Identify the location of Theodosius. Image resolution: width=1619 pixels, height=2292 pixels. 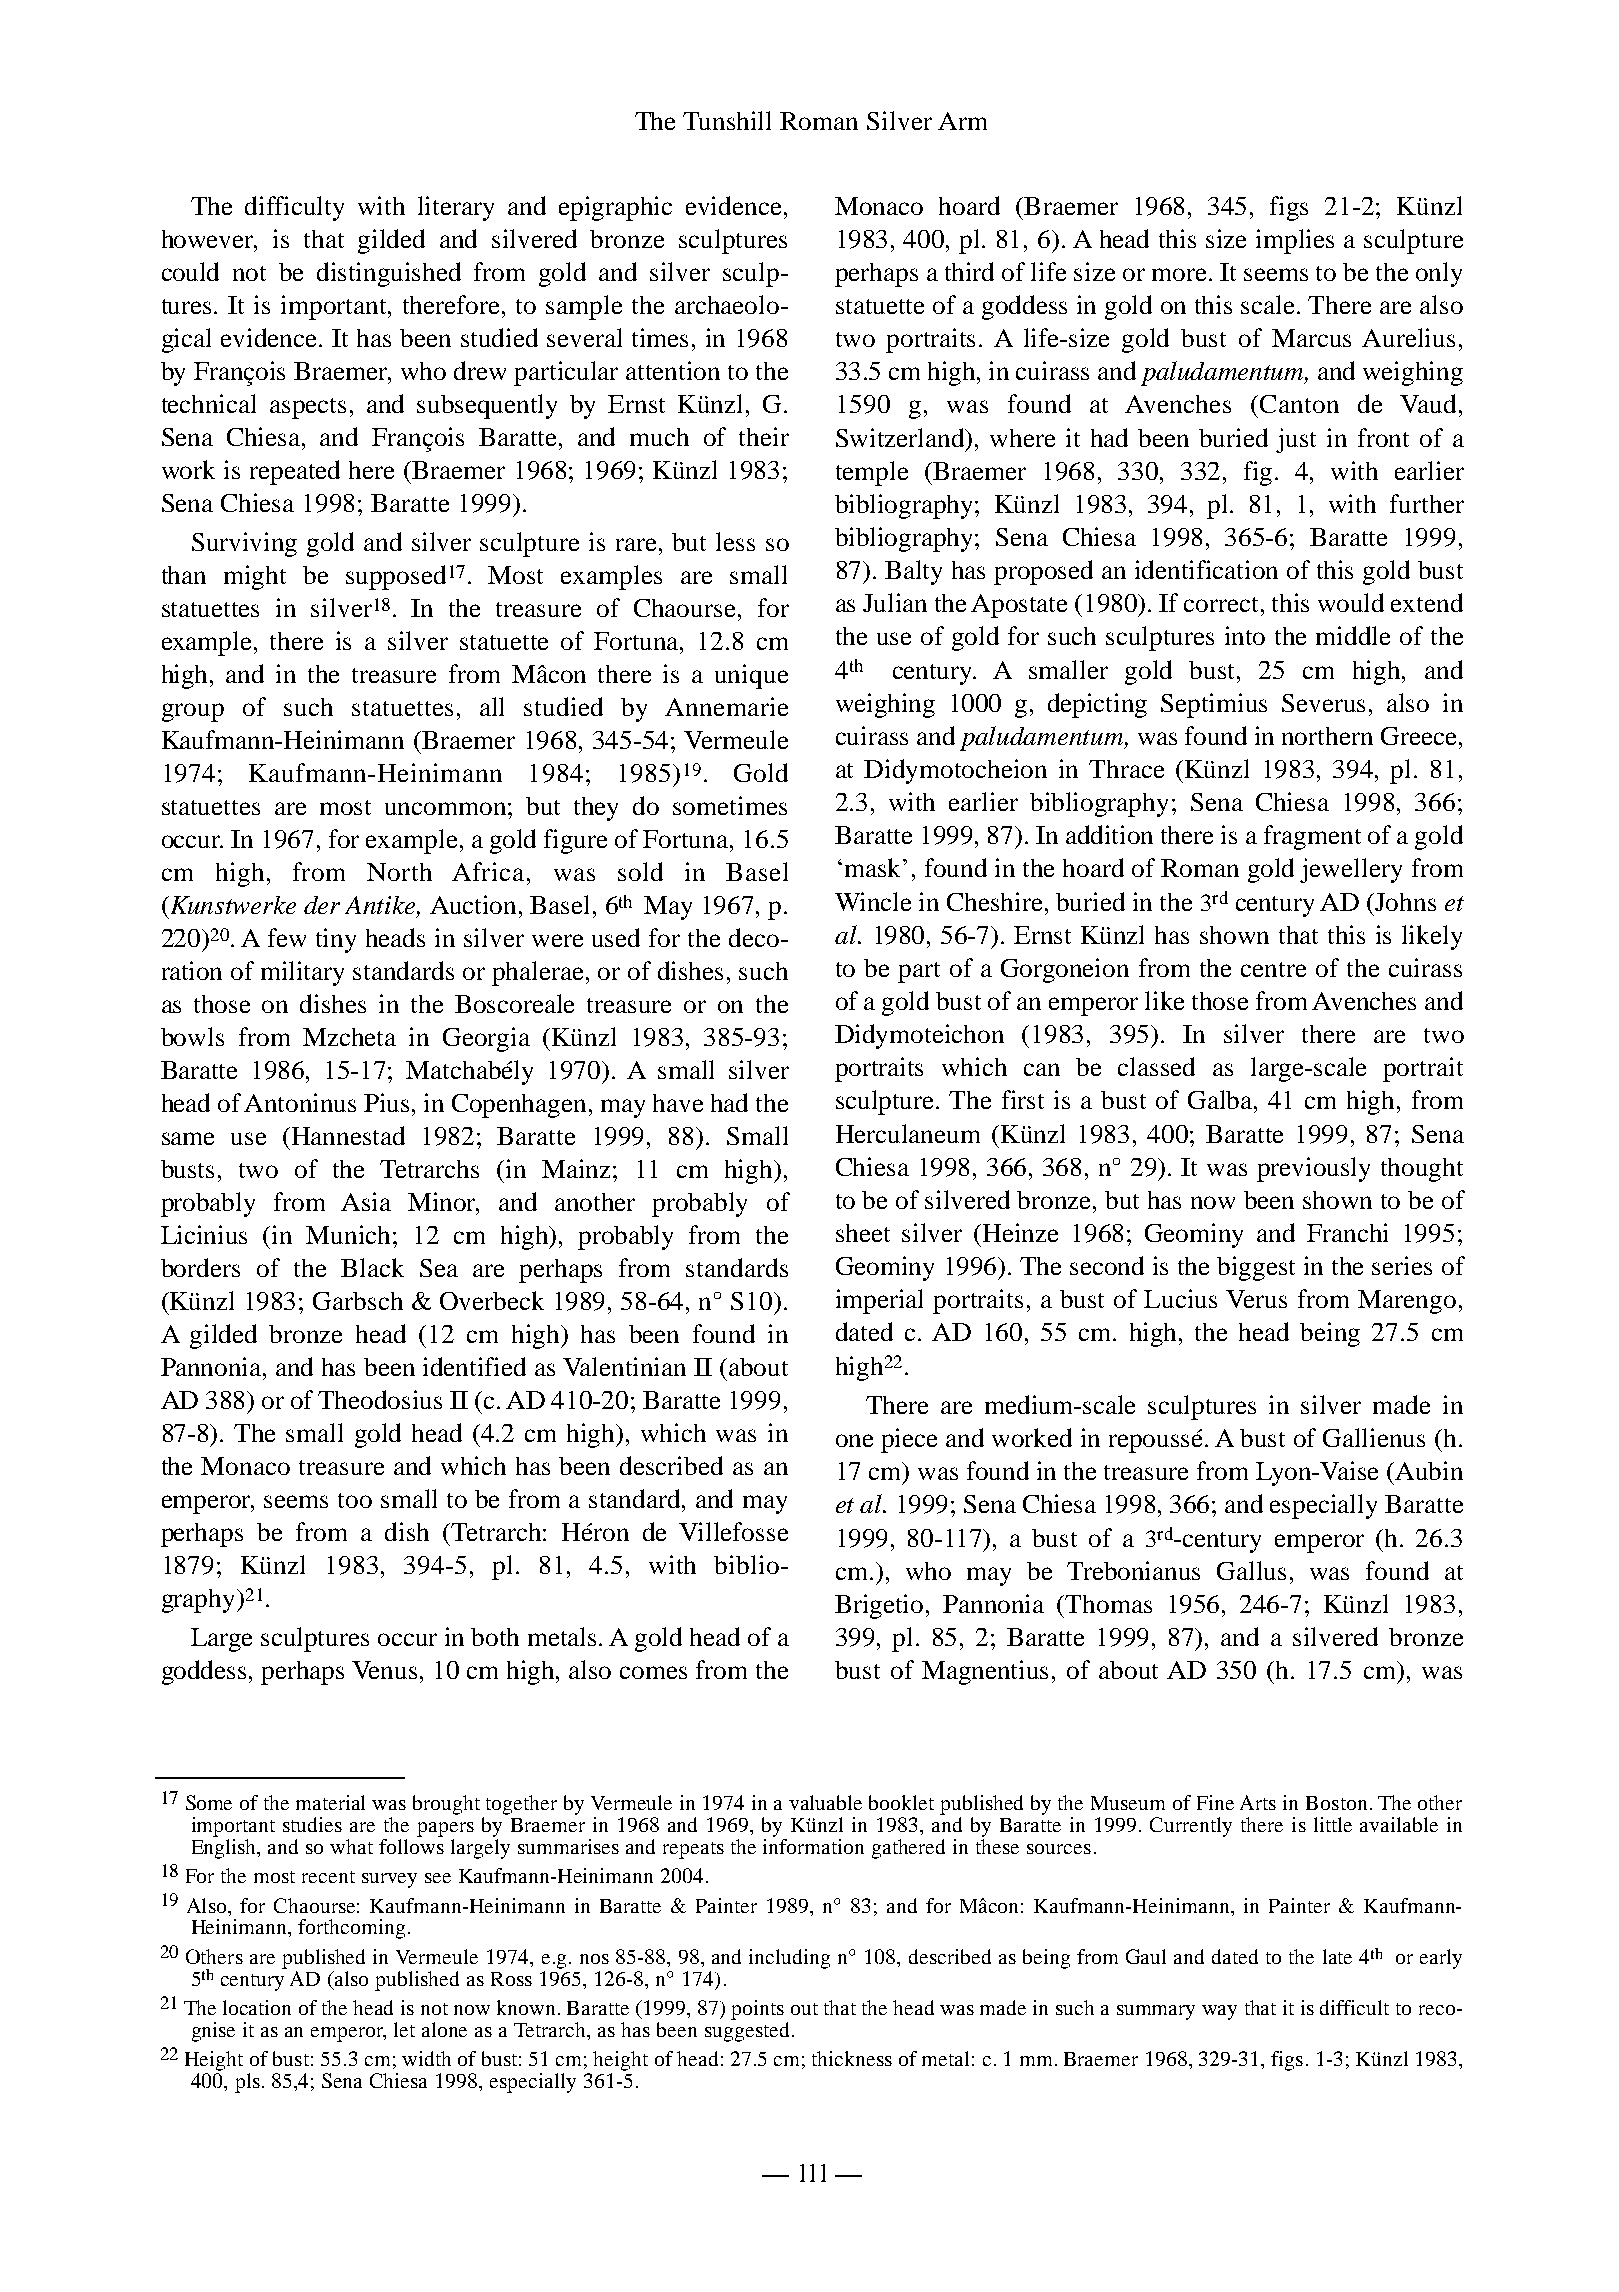
(380, 1399).
